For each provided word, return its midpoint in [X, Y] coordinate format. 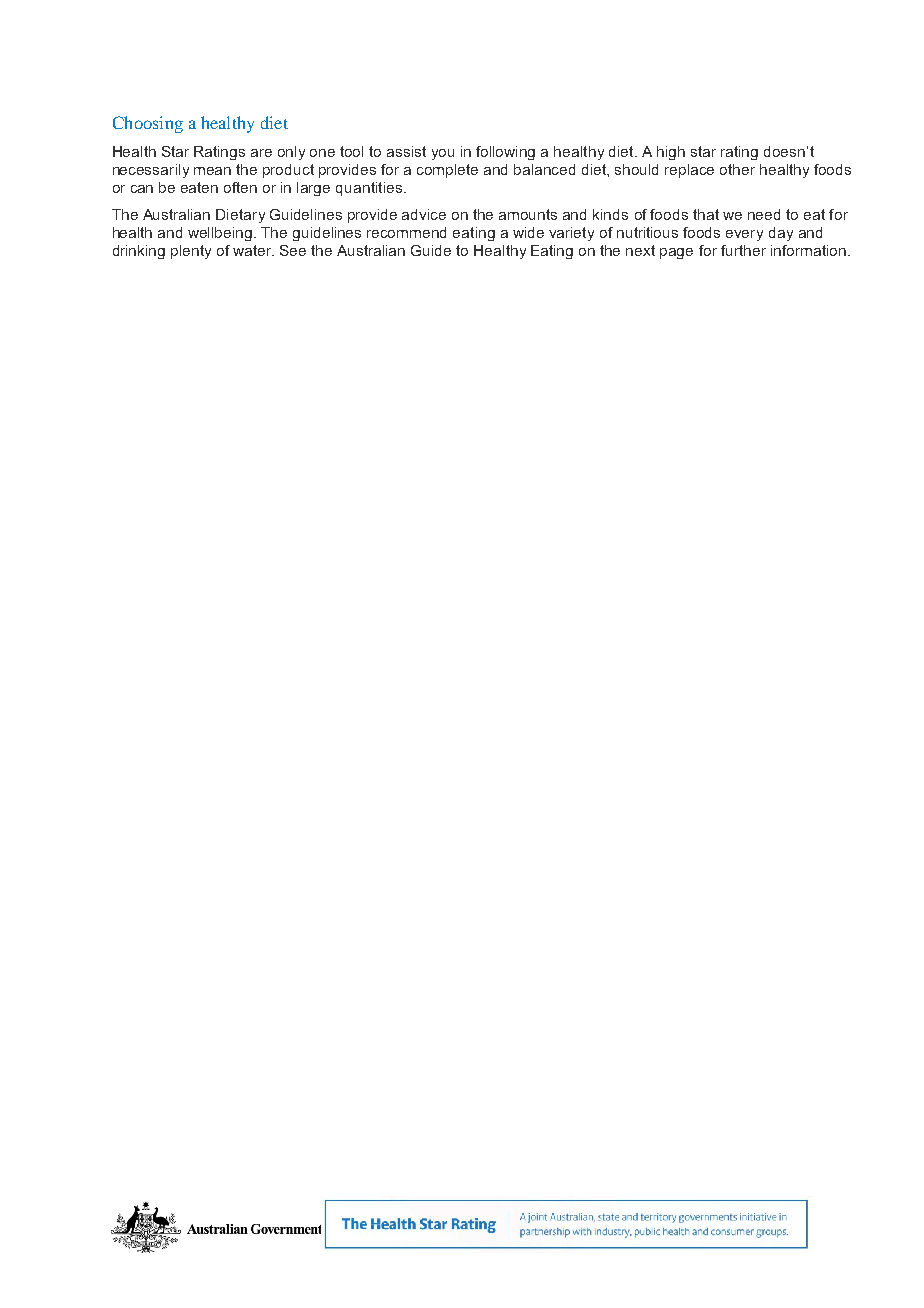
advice [424, 214]
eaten [199, 187]
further [743, 250]
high [671, 153]
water [253, 250]
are [261, 153]
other [737, 169]
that [706, 214]
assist [406, 151]
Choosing [148, 124]
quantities [369, 189]
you [443, 154]
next [640, 250]
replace [689, 171]
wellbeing [221, 234]
